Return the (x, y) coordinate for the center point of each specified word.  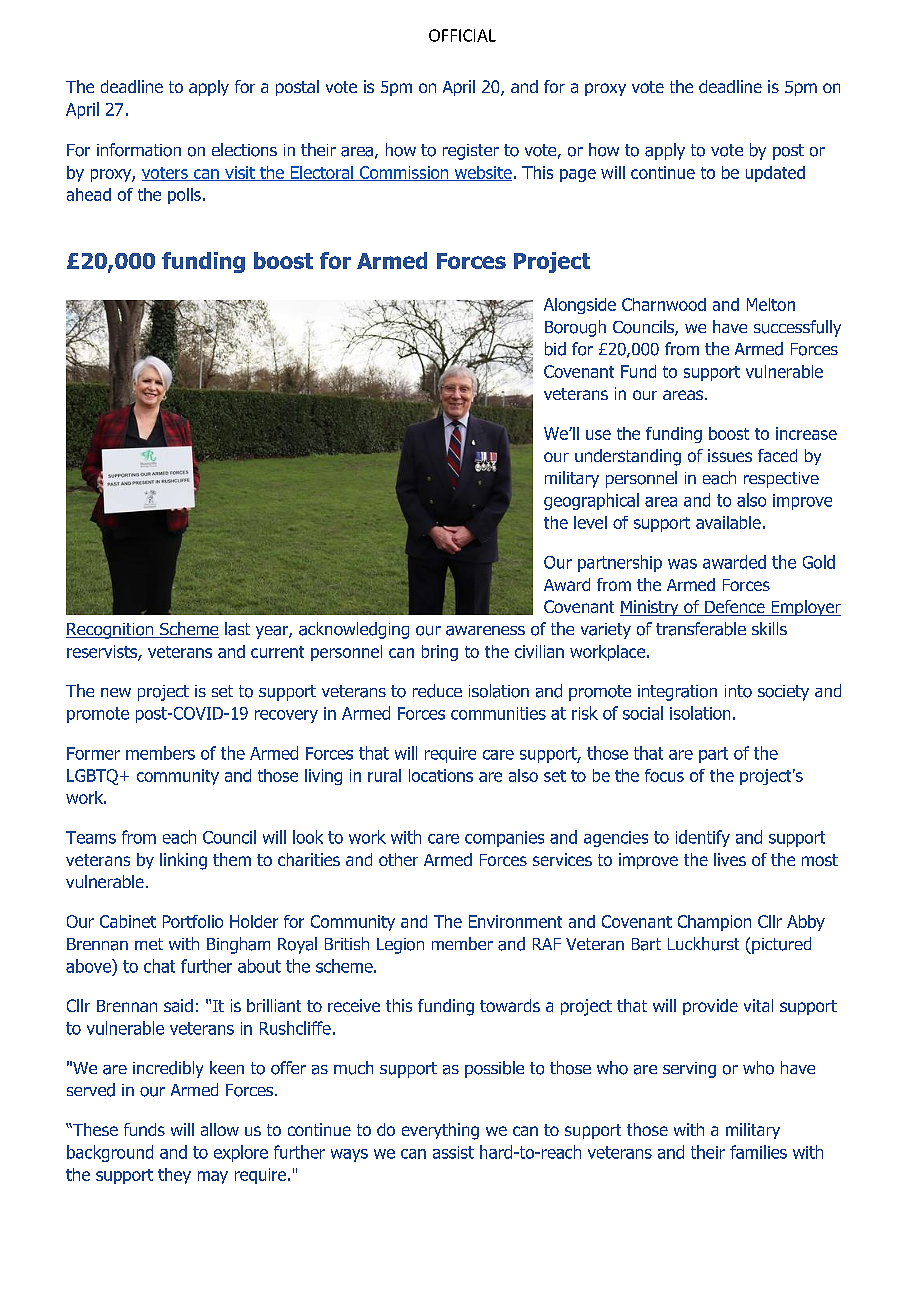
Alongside (580, 306)
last (237, 629)
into (738, 691)
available (728, 522)
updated (775, 174)
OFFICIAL (462, 35)
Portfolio (193, 921)
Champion (714, 923)
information (139, 150)
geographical (591, 501)
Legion (400, 946)
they (174, 1176)
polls (184, 196)
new (116, 692)
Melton (771, 304)
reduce (437, 691)
